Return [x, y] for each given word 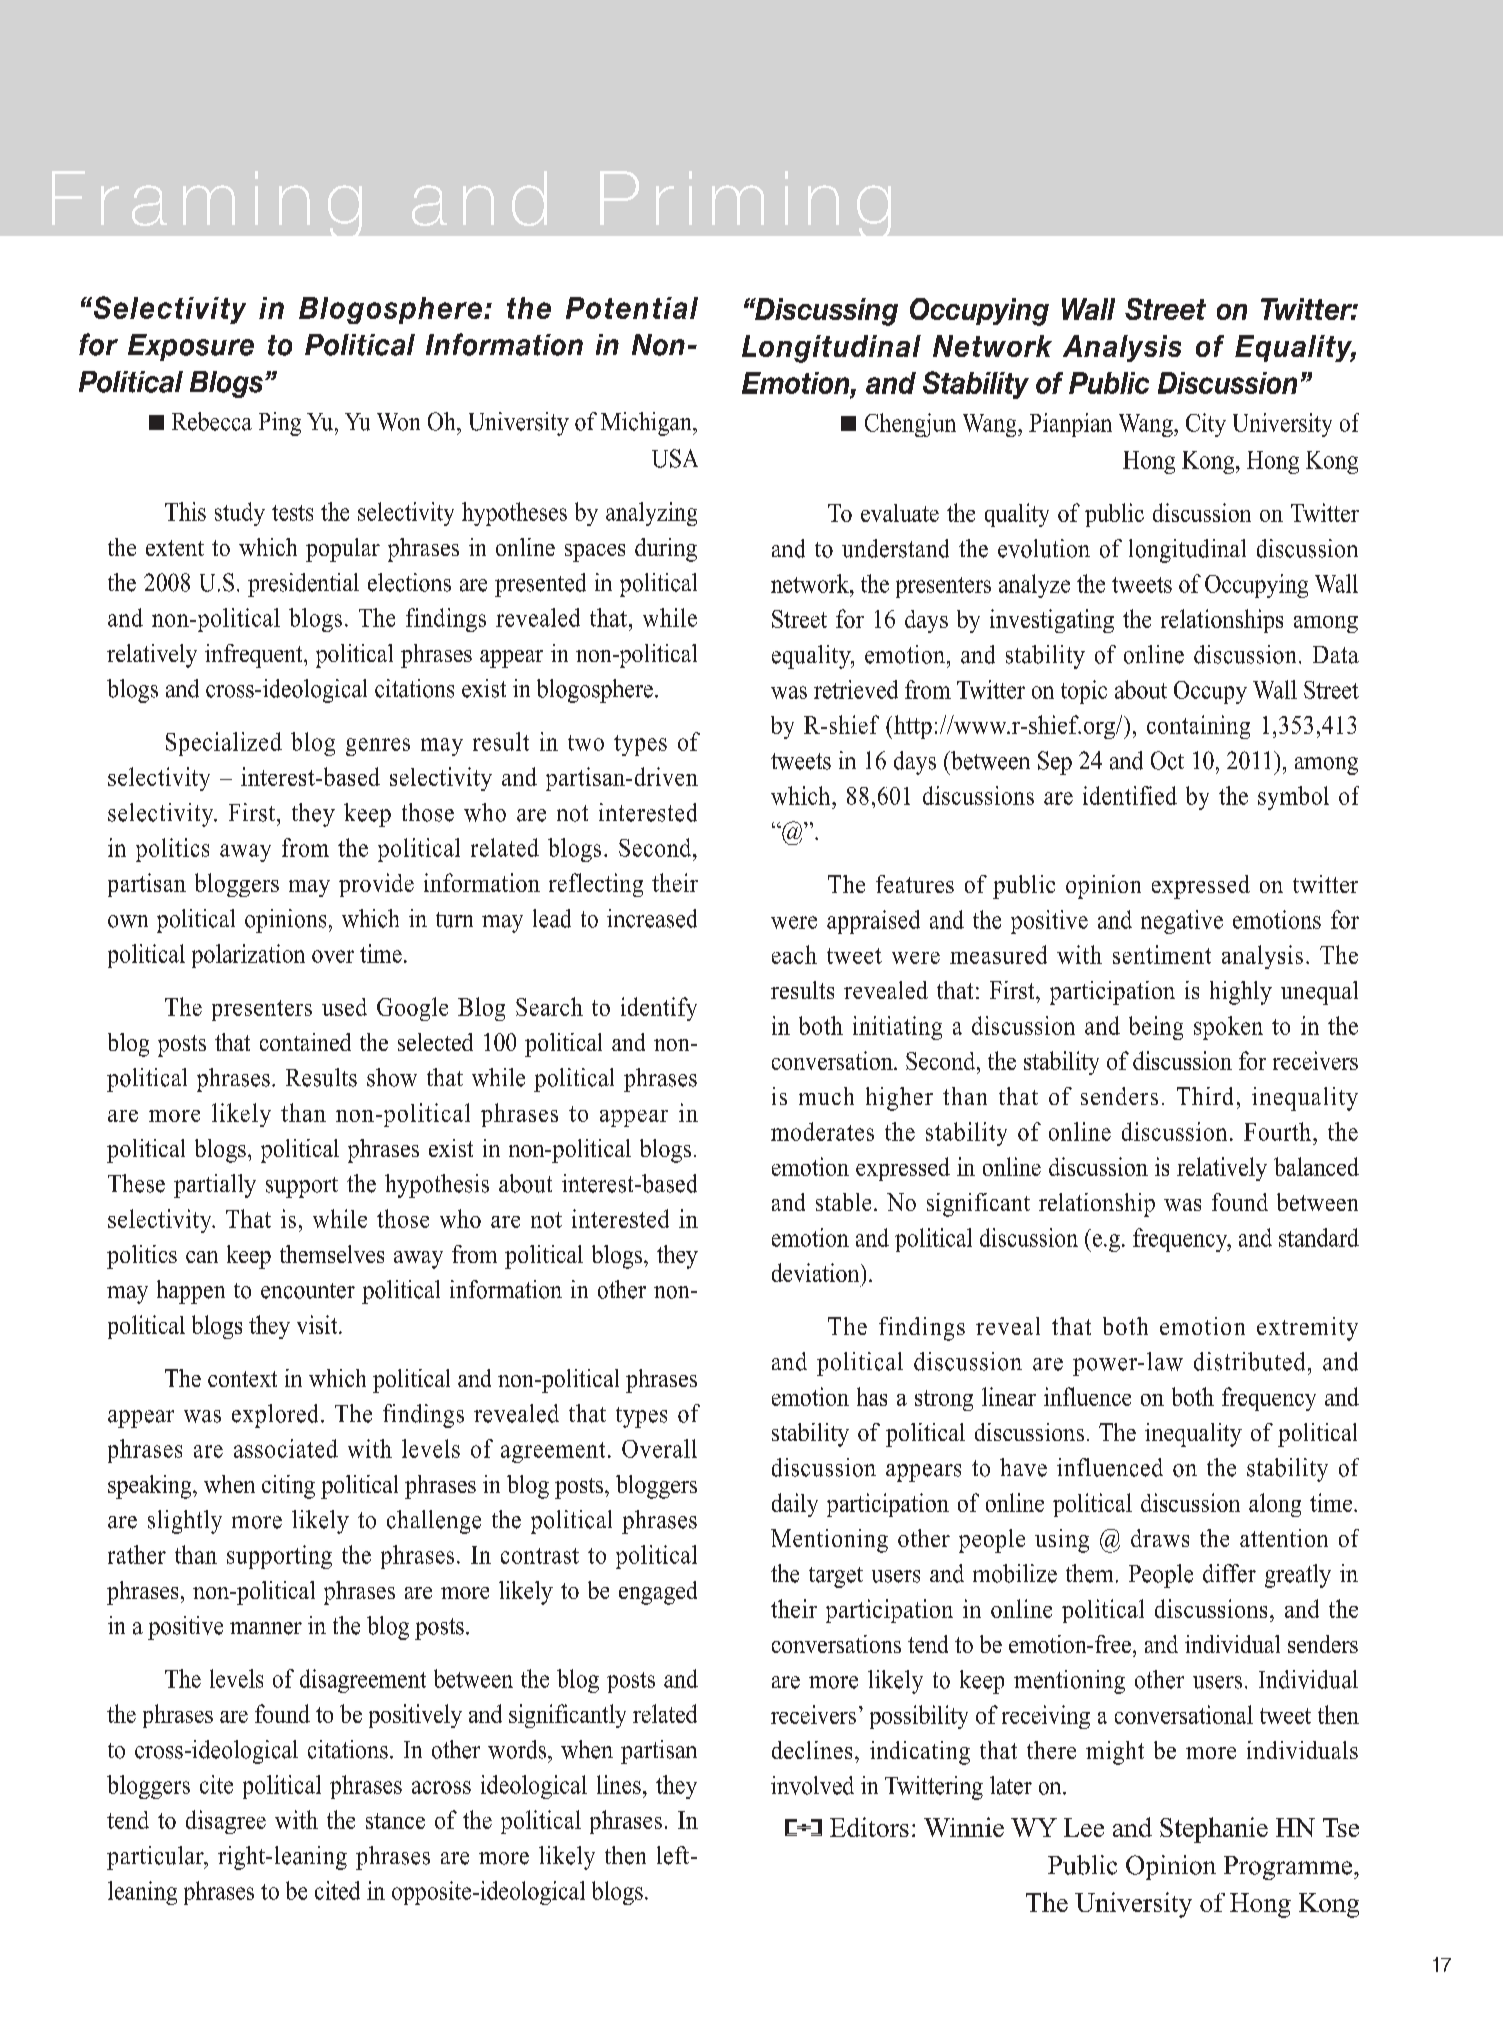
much [826, 1096]
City [1206, 425]
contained [305, 1042]
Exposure [191, 347]
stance [395, 1821]
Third [1205, 1096]
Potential [632, 308]
